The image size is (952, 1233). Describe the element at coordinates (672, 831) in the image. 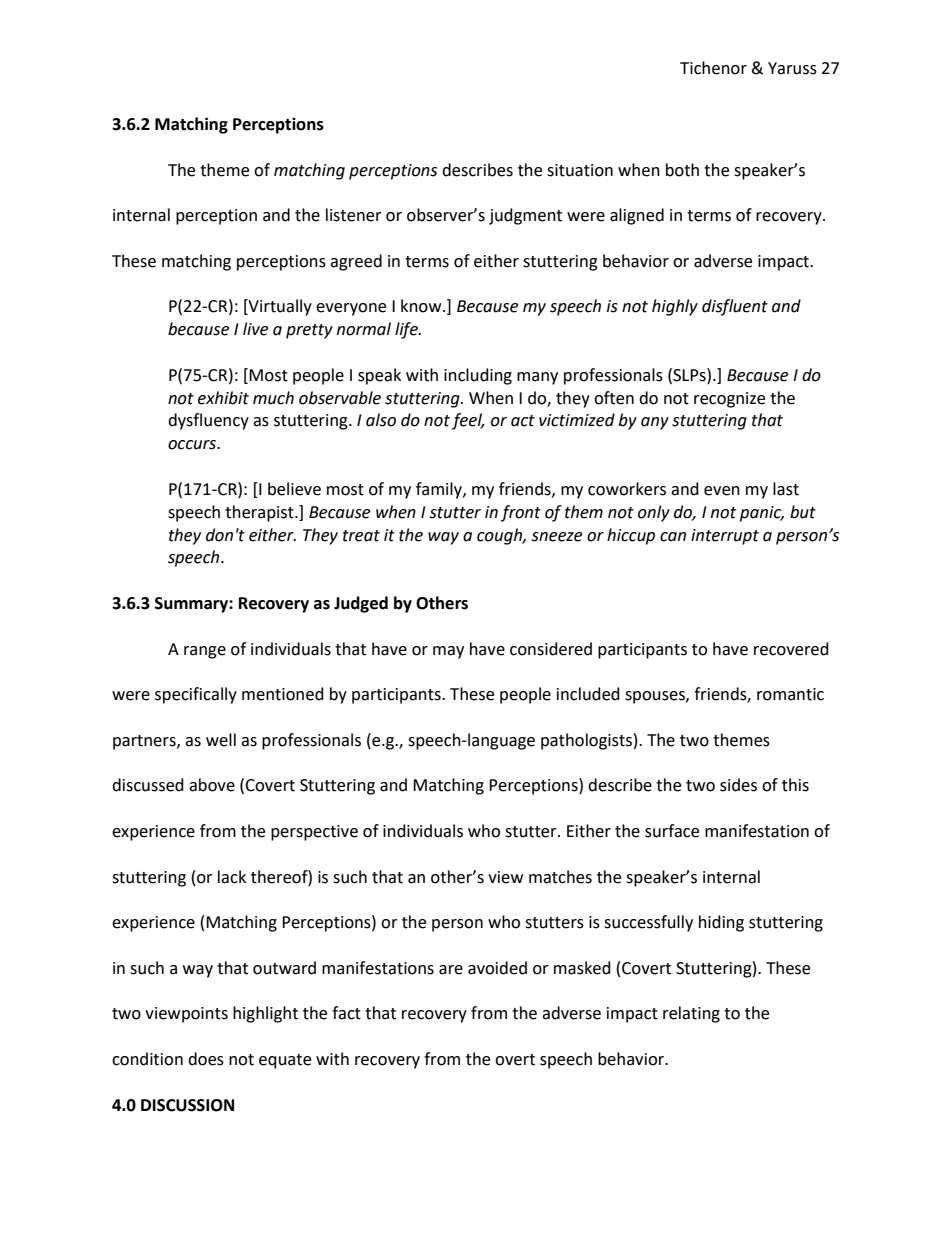

I see `surface` at that location.
